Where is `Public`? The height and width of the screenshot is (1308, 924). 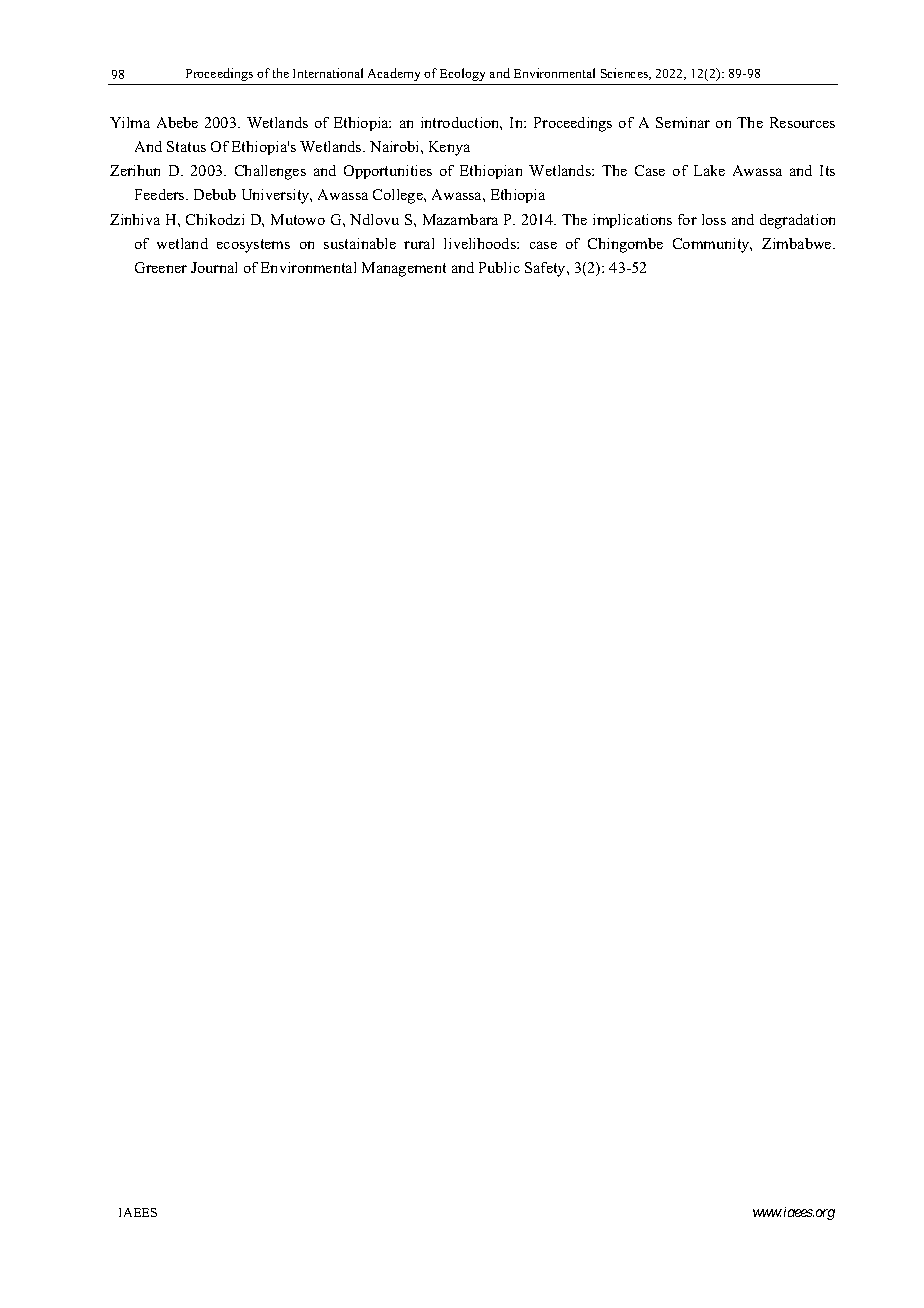
Public is located at coordinates (499, 267).
